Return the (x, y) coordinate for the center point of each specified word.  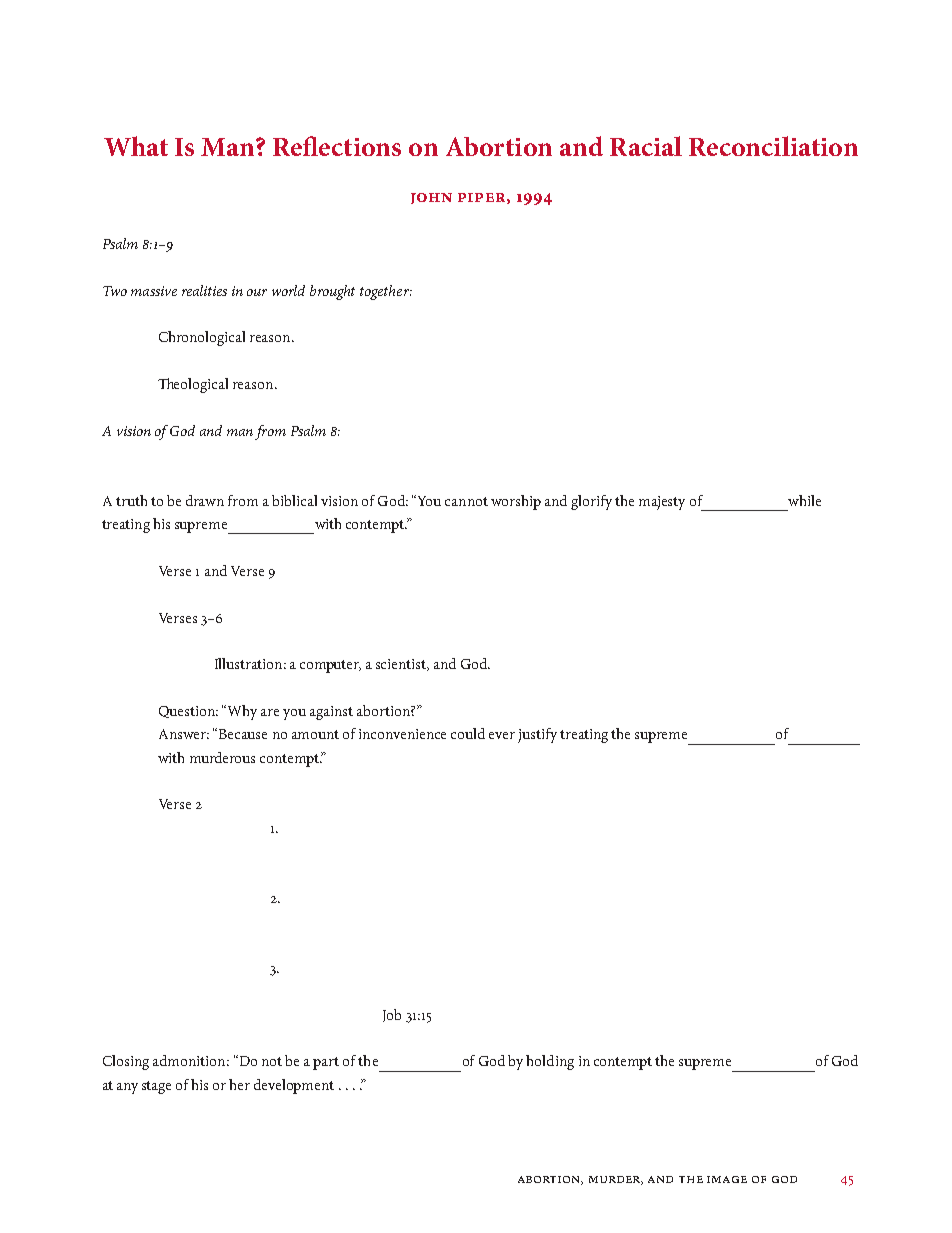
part (326, 1063)
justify (537, 735)
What (136, 146)
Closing (126, 1062)
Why (242, 712)
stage (156, 1087)
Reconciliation (773, 146)
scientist (402, 665)
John (431, 198)
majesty (662, 503)
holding (550, 1062)
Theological (193, 385)
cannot (466, 501)
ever (502, 735)
